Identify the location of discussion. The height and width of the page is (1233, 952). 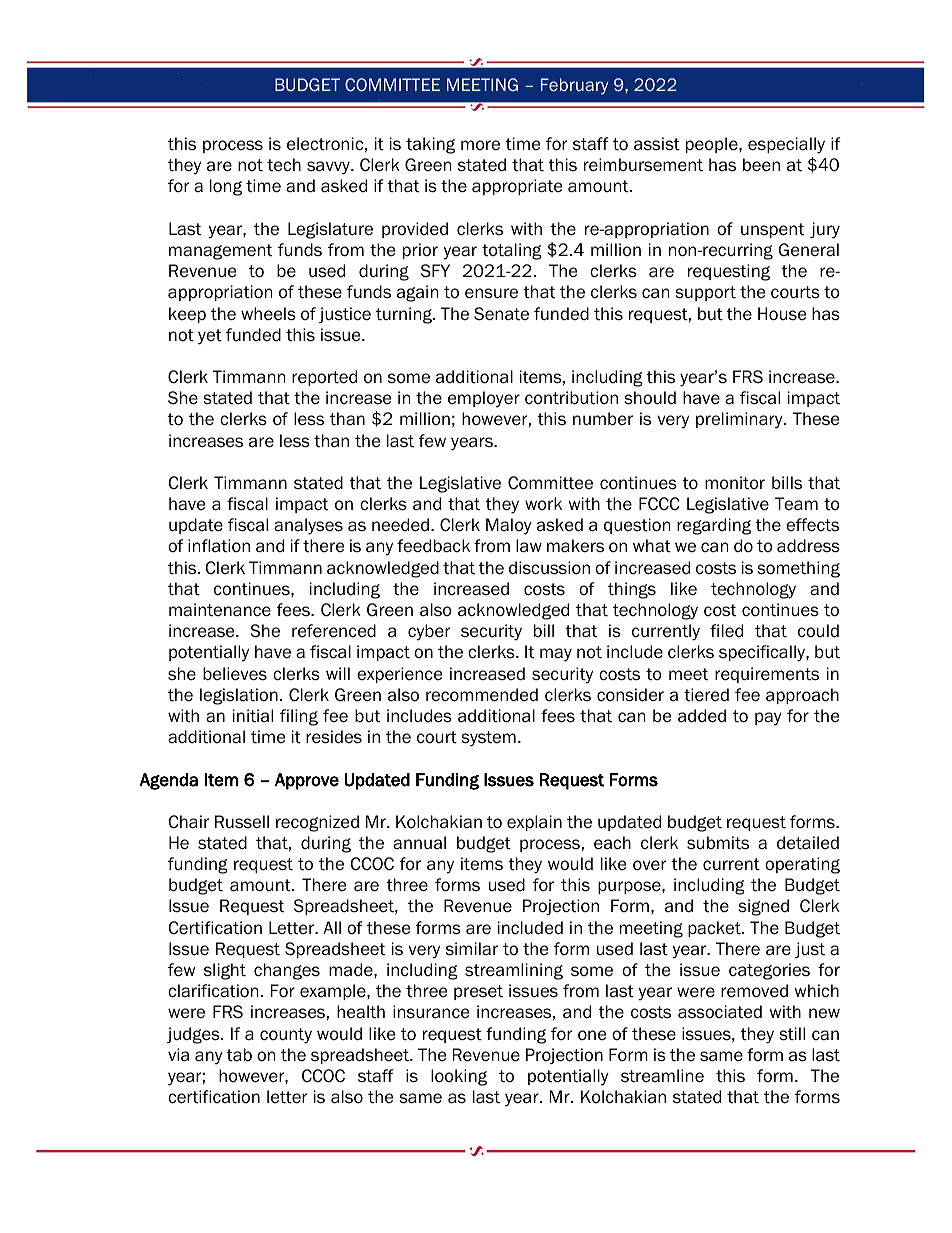
(549, 568).
